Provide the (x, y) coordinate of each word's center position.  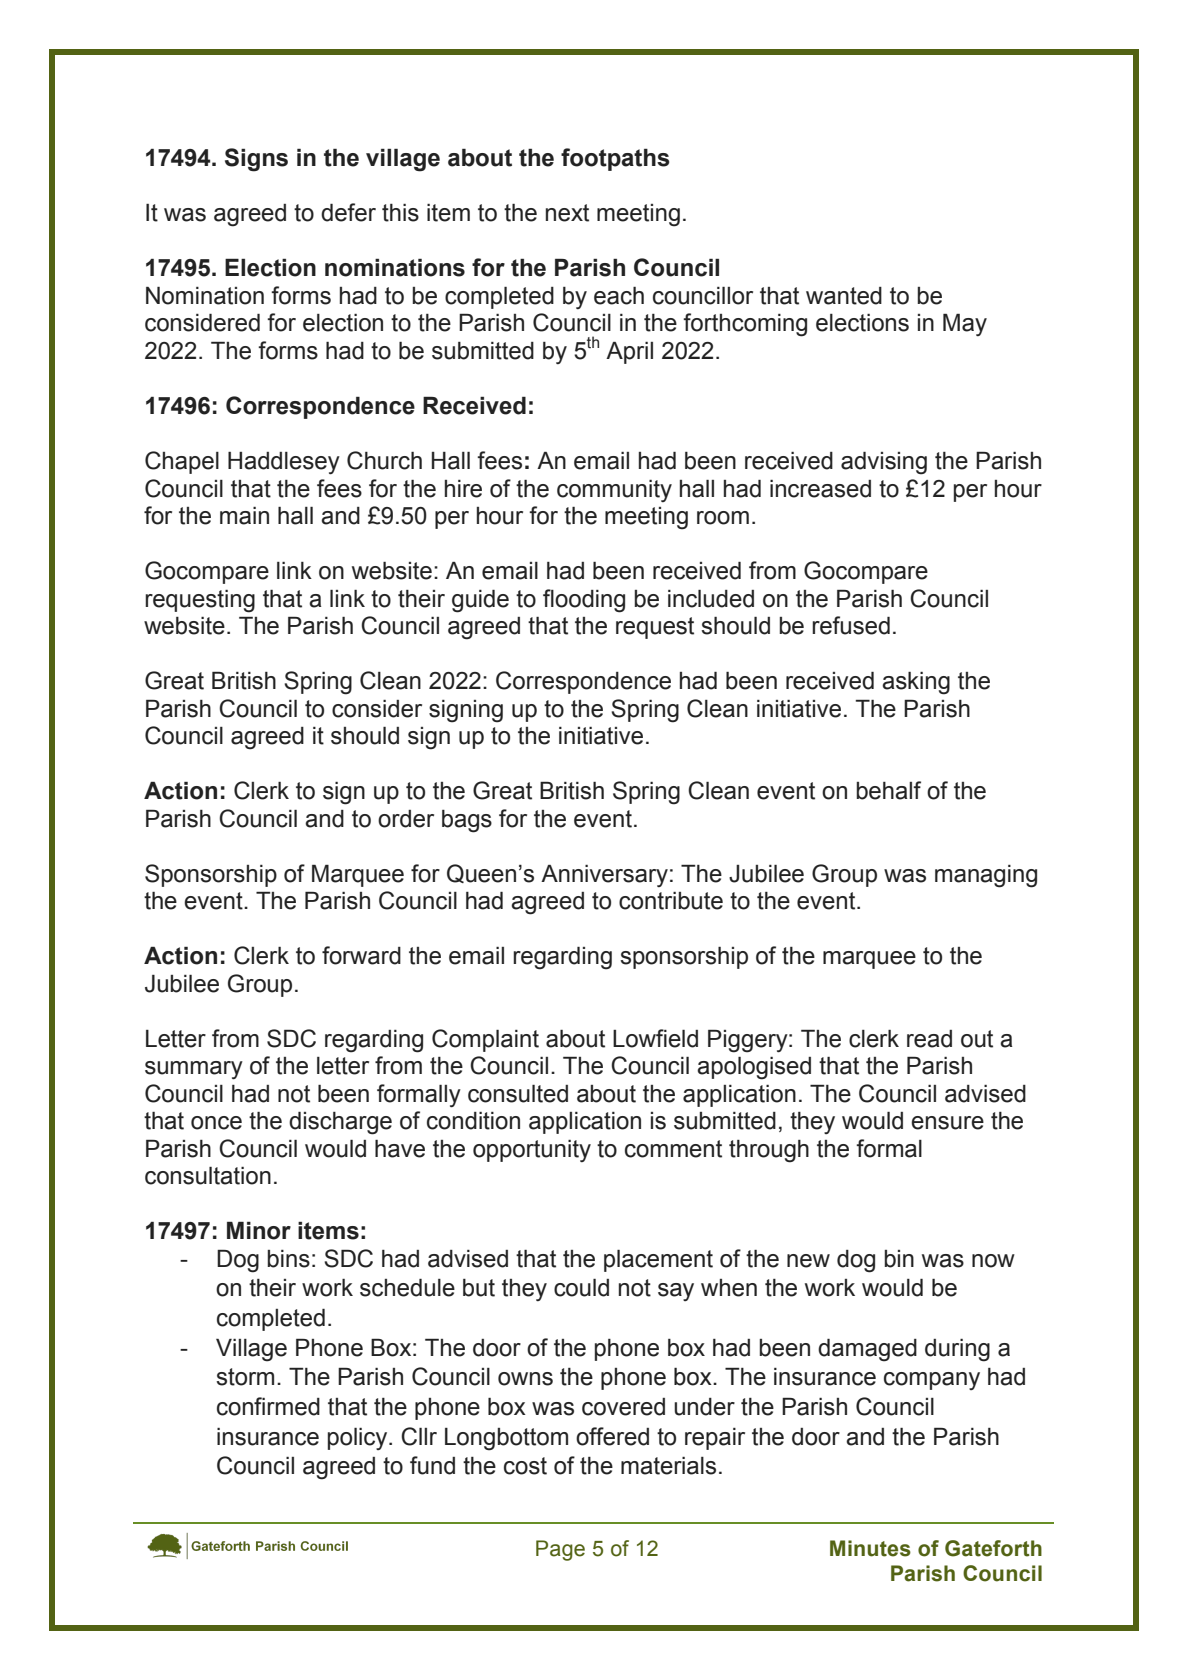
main (244, 516)
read (929, 1039)
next (567, 213)
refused (851, 625)
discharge (340, 1123)
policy (359, 1439)
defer (348, 212)
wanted (844, 296)
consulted (518, 1094)
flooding (584, 601)
